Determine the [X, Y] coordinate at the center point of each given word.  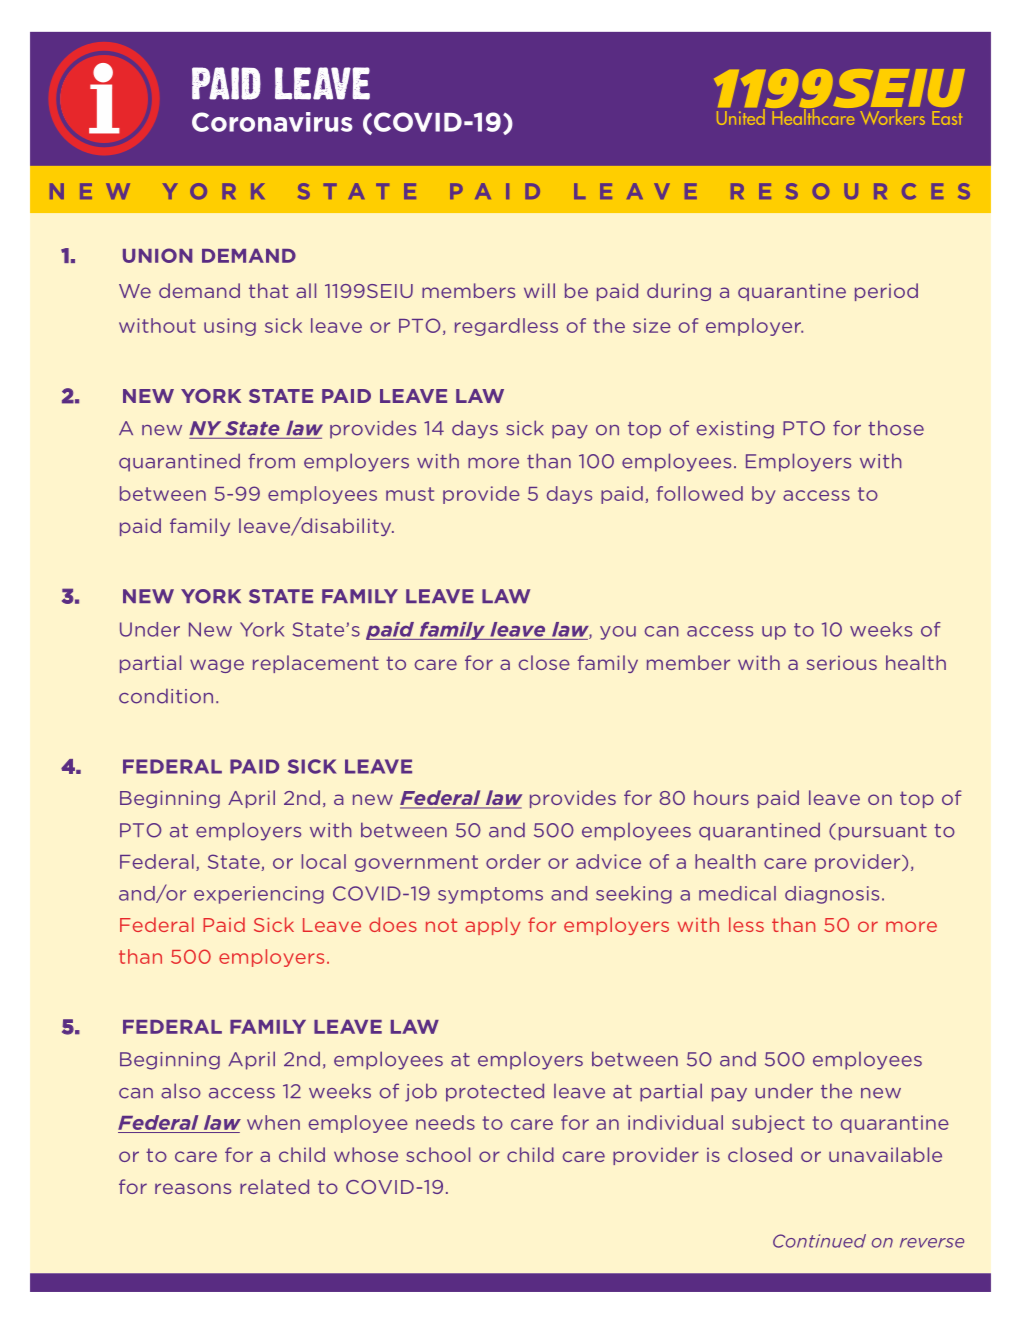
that [268, 290]
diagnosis [832, 895]
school [438, 1154]
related [274, 1186]
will [539, 290]
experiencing [259, 895]
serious [841, 663]
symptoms [490, 895]
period [886, 292]
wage [217, 666]
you [618, 633]
